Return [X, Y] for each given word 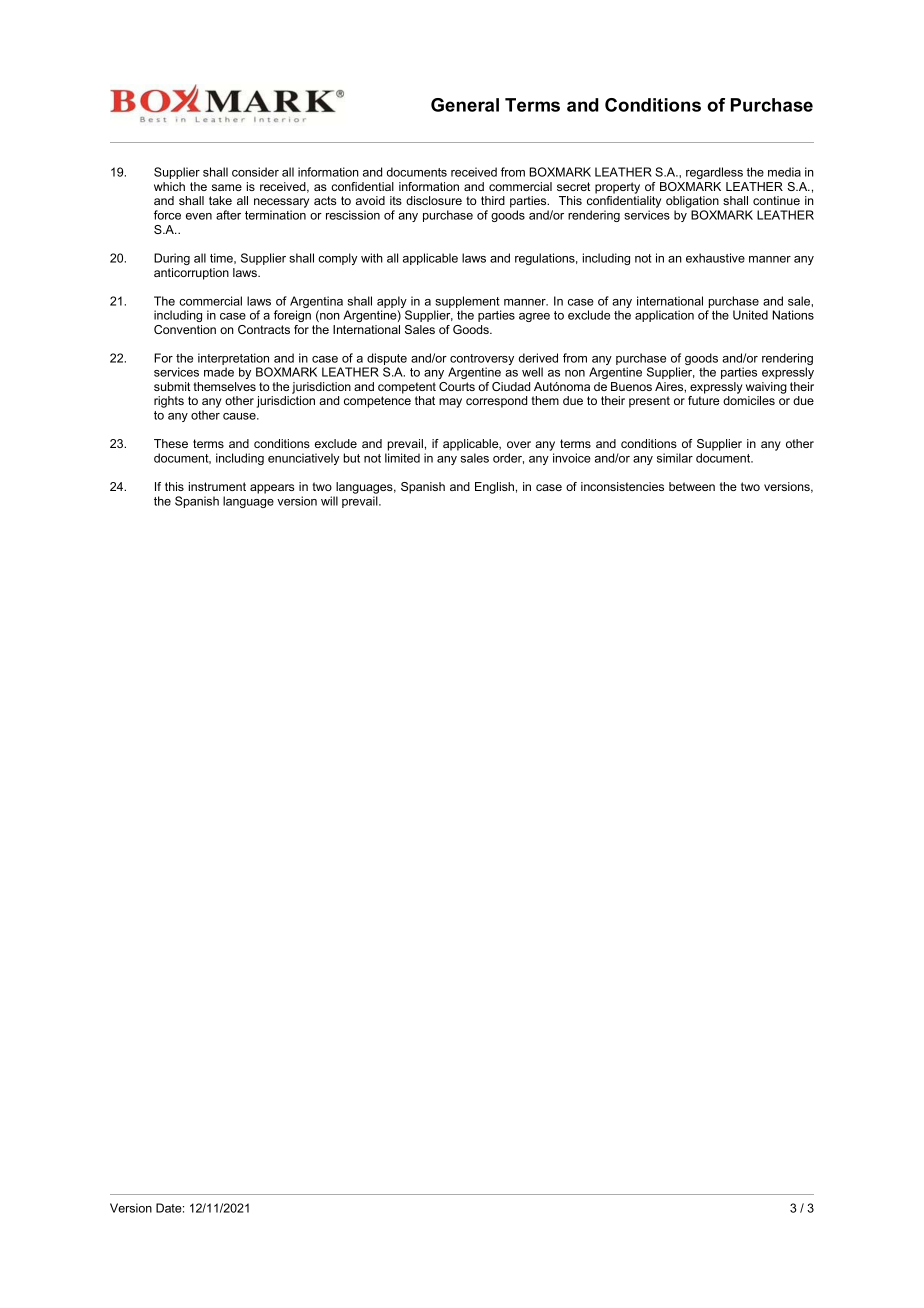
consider [255, 172]
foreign [292, 316]
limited [402, 458]
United [750, 315]
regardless [714, 173]
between [692, 486]
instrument [217, 486]
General [465, 105]
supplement [467, 302]
